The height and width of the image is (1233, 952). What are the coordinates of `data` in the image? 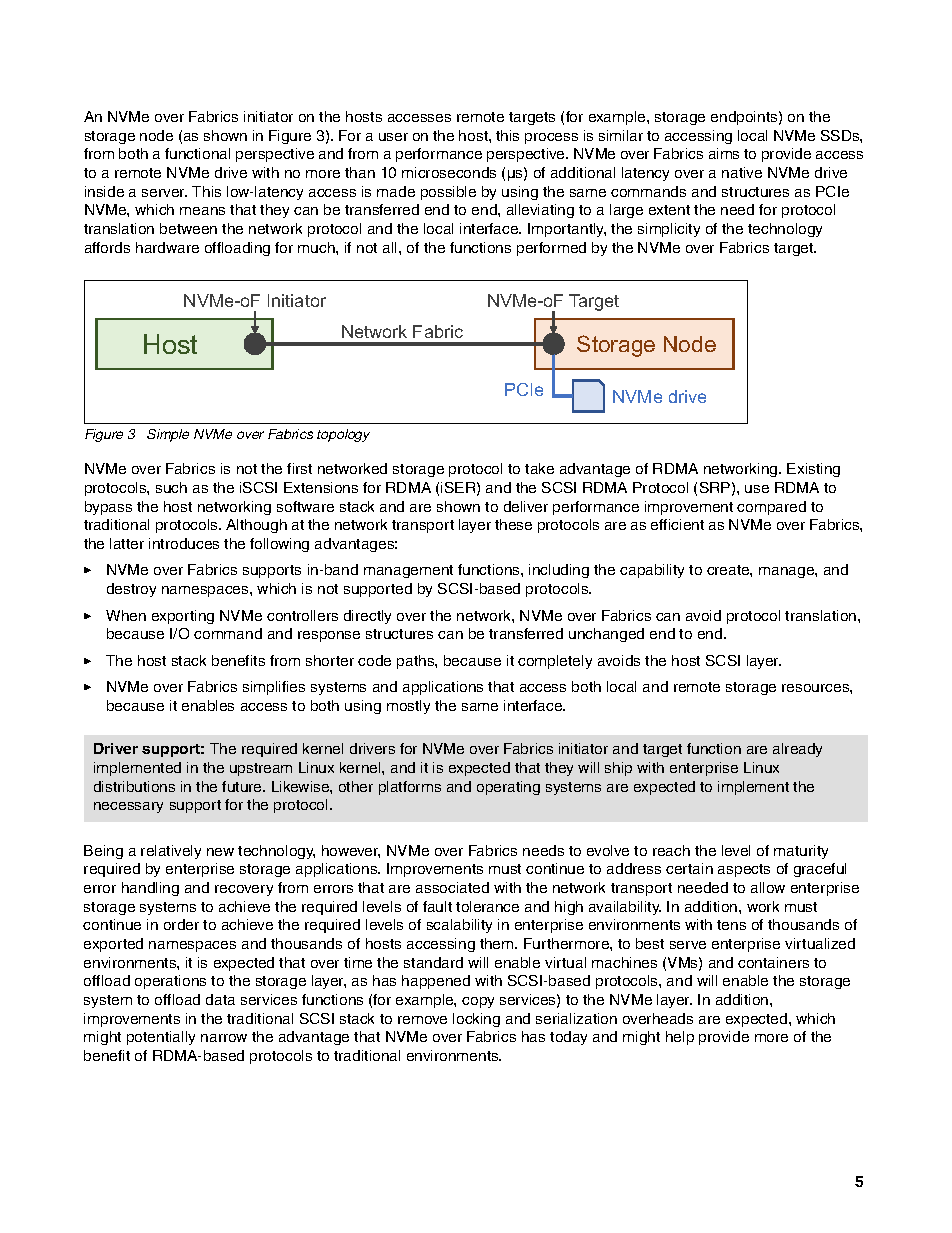 It's located at (220, 999).
